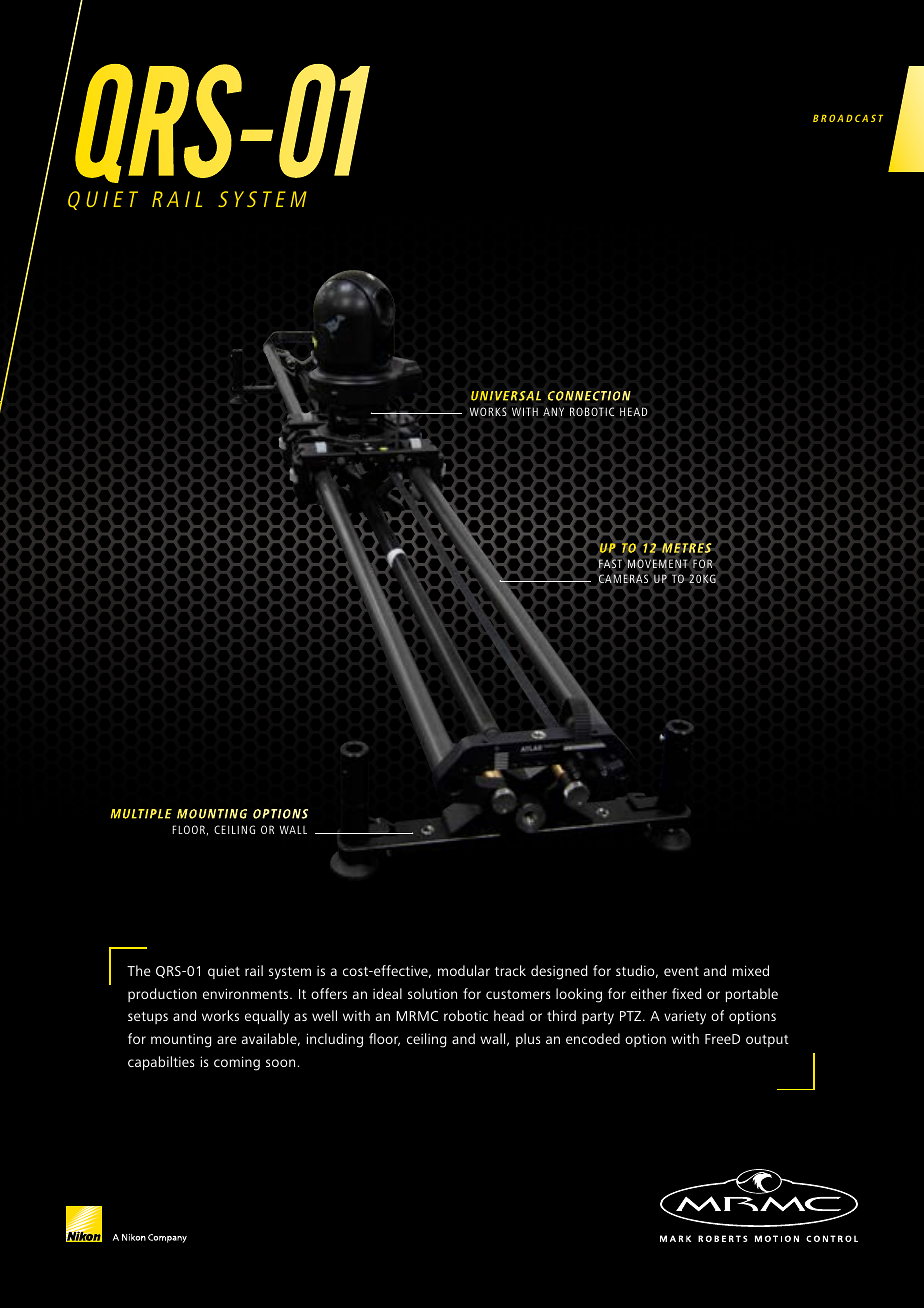 Image resolution: width=924 pixels, height=1308 pixels. What do you see at coordinates (162, 995) in the screenshot?
I see `production` at bounding box center [162, 995].
